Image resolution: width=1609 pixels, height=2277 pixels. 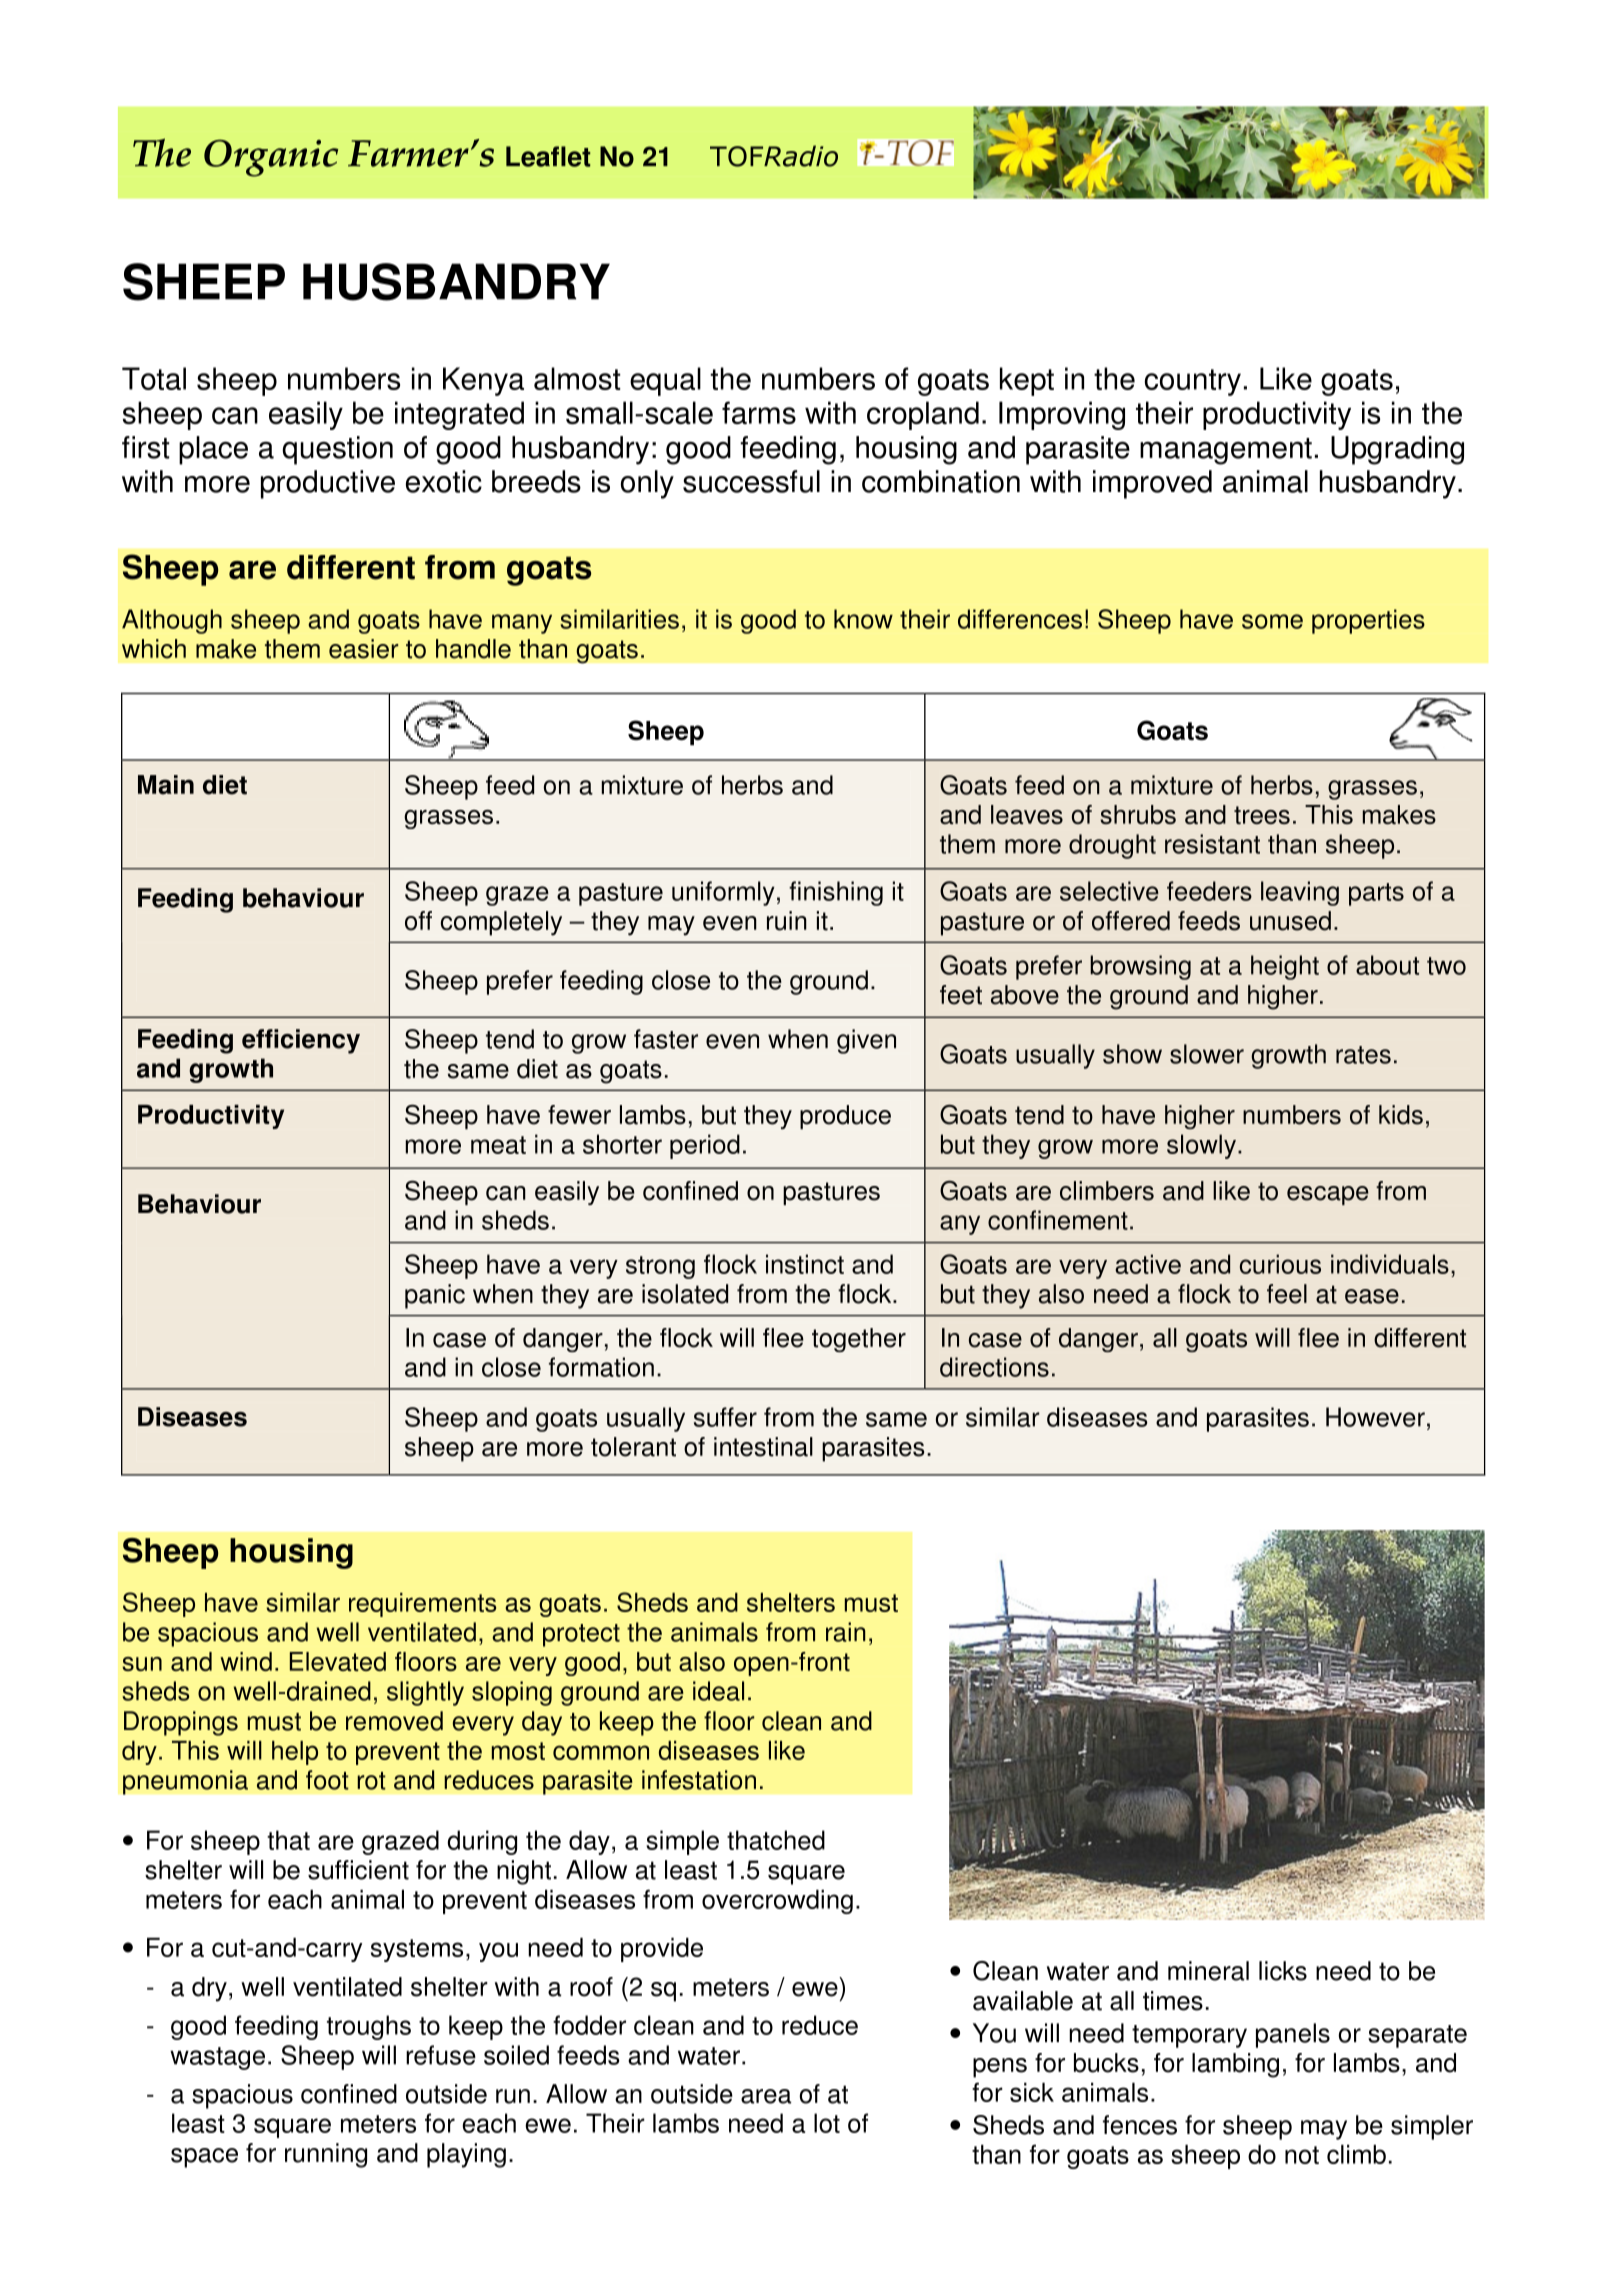 I want to click on country, so click(x=1193, y=382).
